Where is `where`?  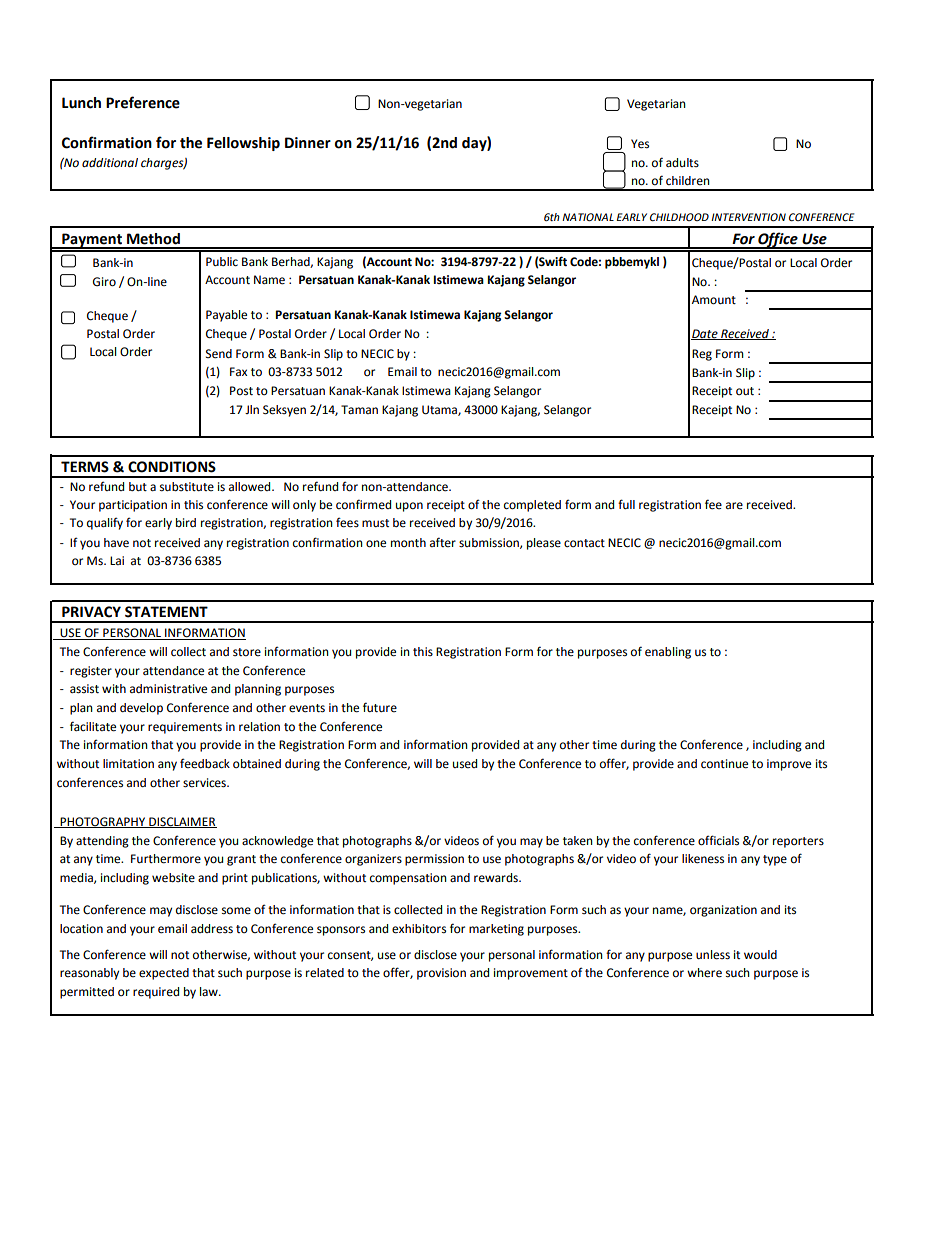 where is located at coordinates (704, 973).
